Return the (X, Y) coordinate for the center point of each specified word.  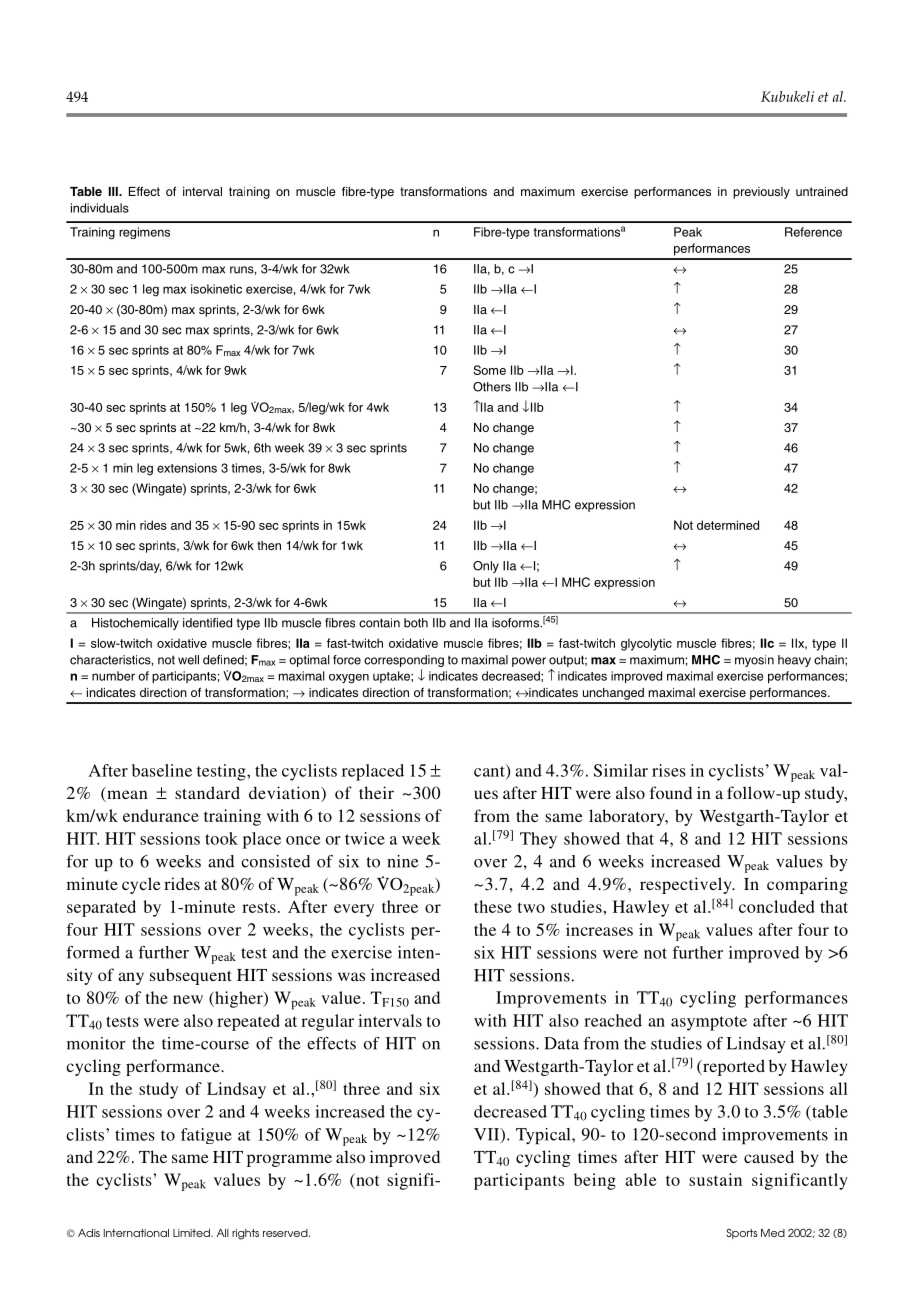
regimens (144, 233)
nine (403, 861)
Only (486, 567)
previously (761, 193)
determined (728, 525)
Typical (544, 1136)
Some (489, 370)
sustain (715, 1179)
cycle (141, 885)
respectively (687, 885)
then (269, 545)
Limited (192, 1233)
